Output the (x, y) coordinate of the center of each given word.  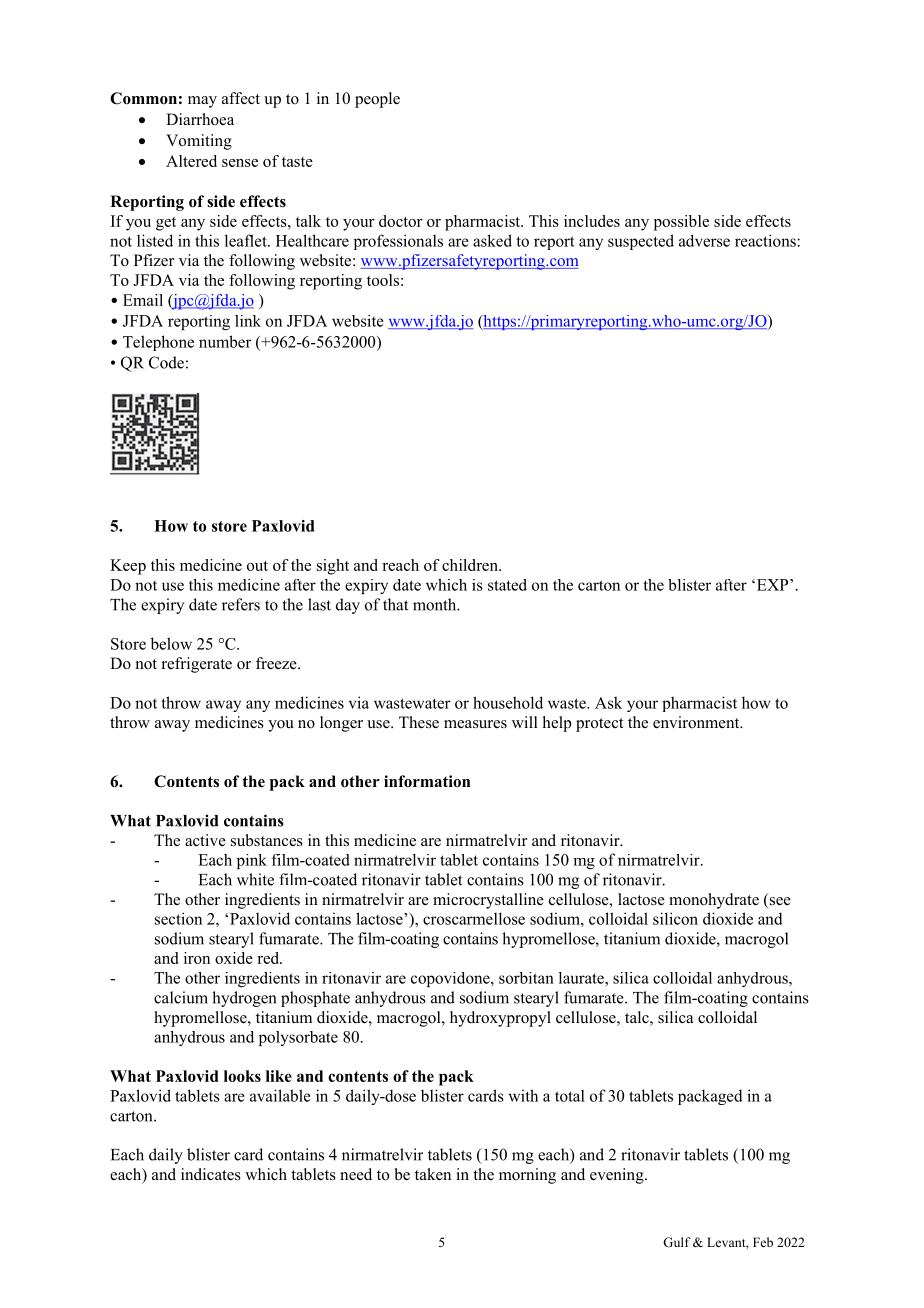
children (471, 565)
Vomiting (199, 142)
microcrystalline (488, 901)
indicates (211, 1174)
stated (507, 585)
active (205, 840)
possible (681, 223)
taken (433, 1174)
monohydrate (714, 901)
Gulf (677, 1242)
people (377, 100)
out (257, 566)
